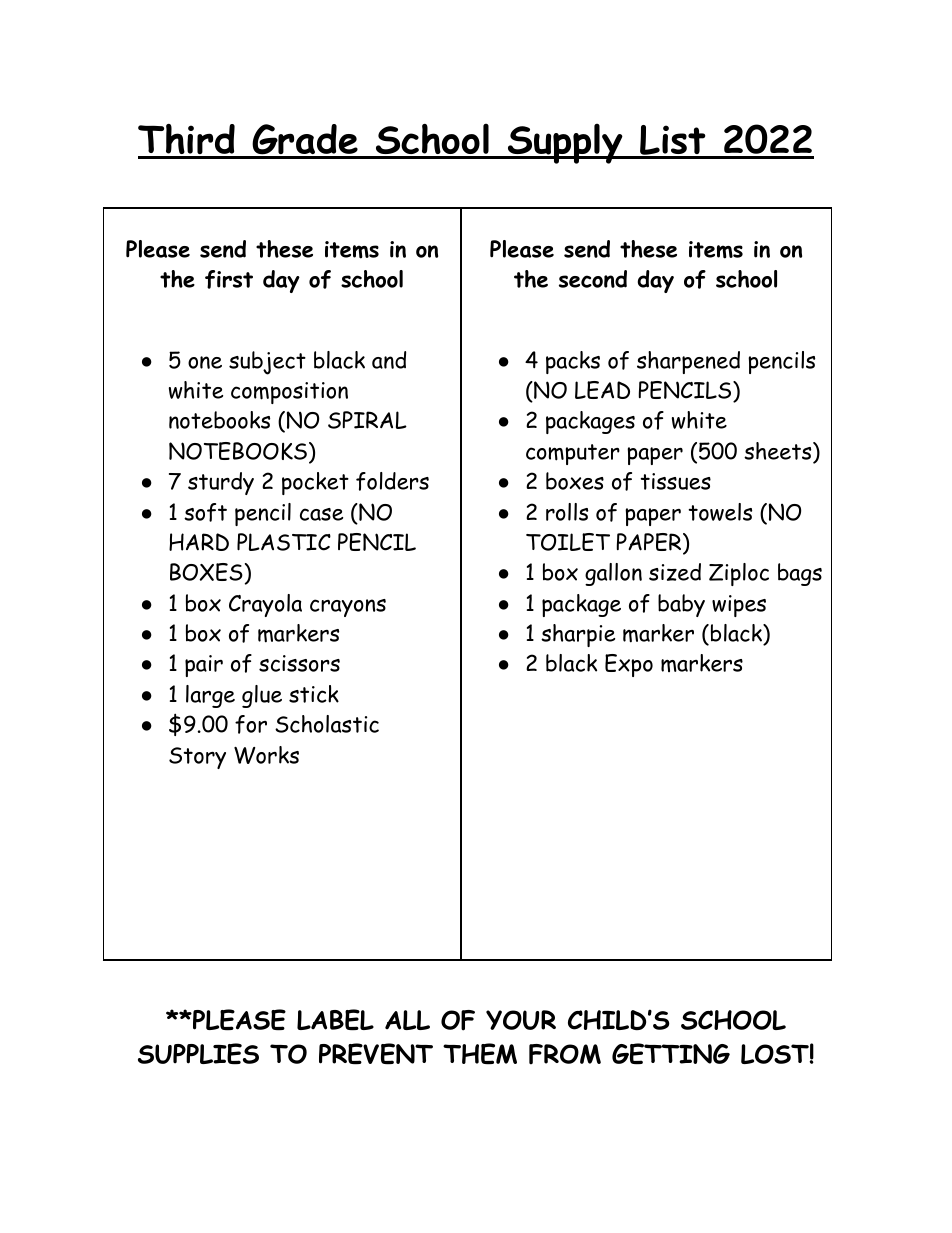 This screenshot has width=952, height=1233. I want to click on Works, so click(266, 755).
